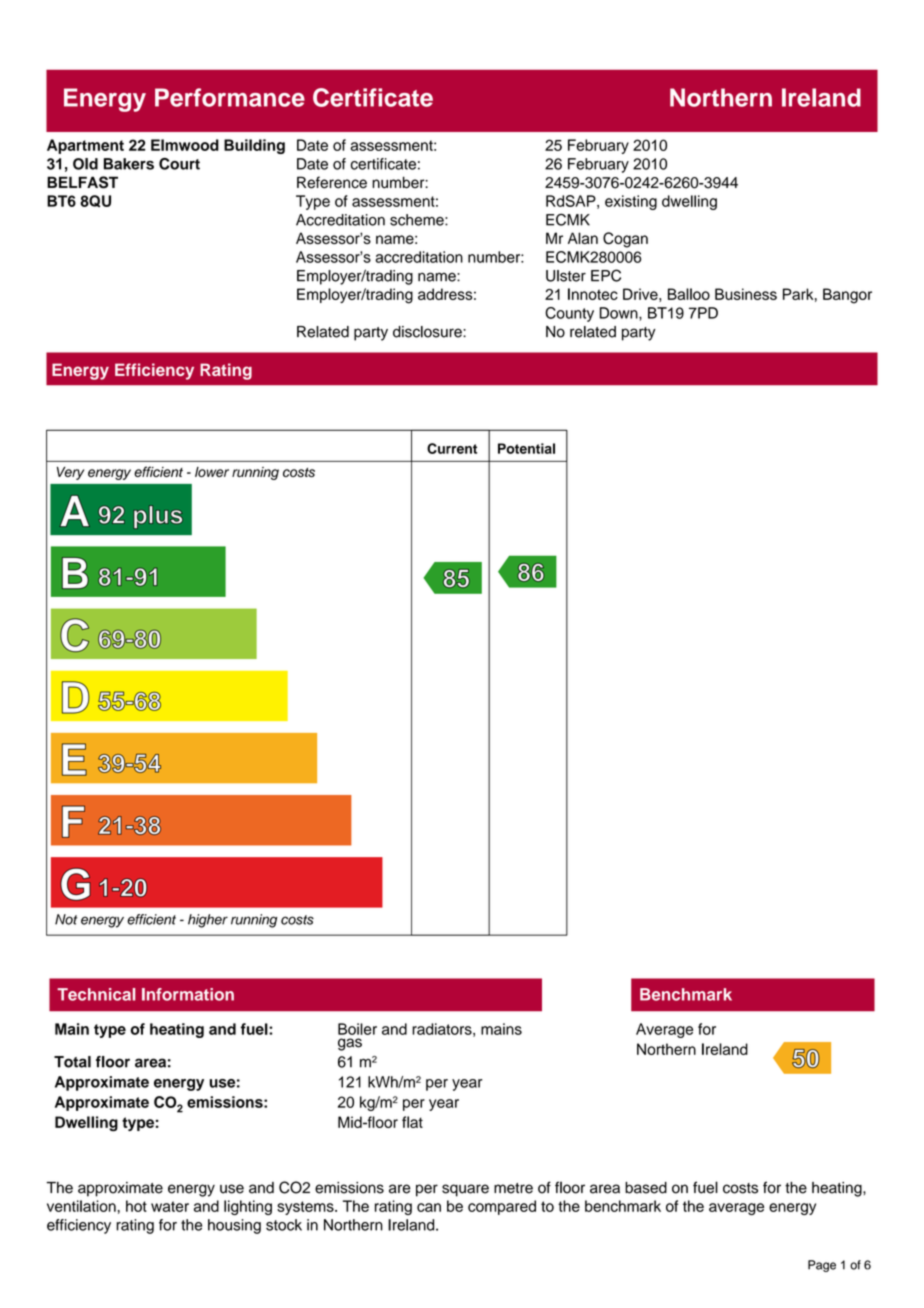  Describe the element at coordinates (620, 313) in the screenshot. I see `Down` at that location.
